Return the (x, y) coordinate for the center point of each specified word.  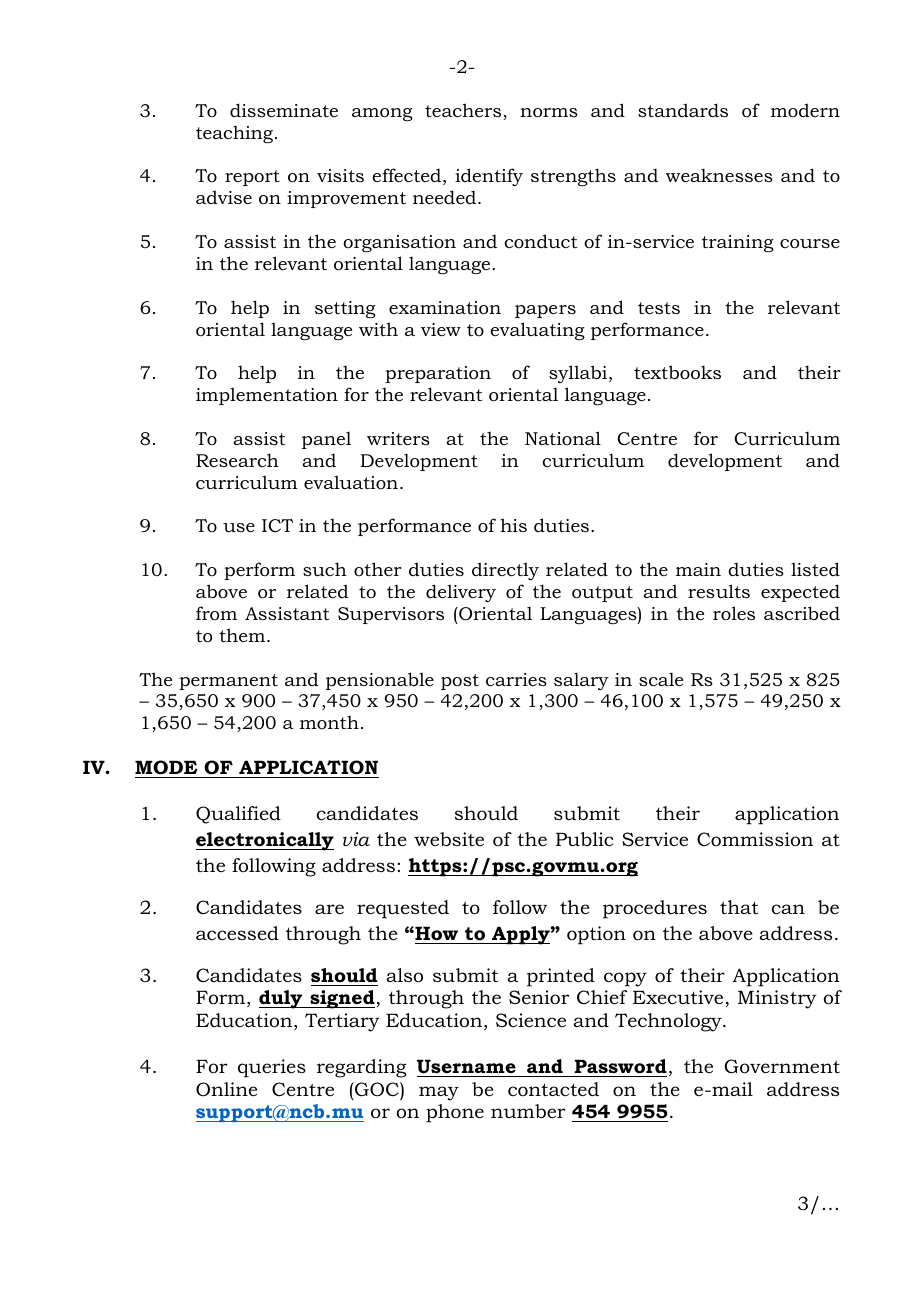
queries (272, 1068)
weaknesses (719, 175)
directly (505, 571)
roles (734, 613)
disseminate (284, 110)
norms (549, 113)
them (243, 635)
